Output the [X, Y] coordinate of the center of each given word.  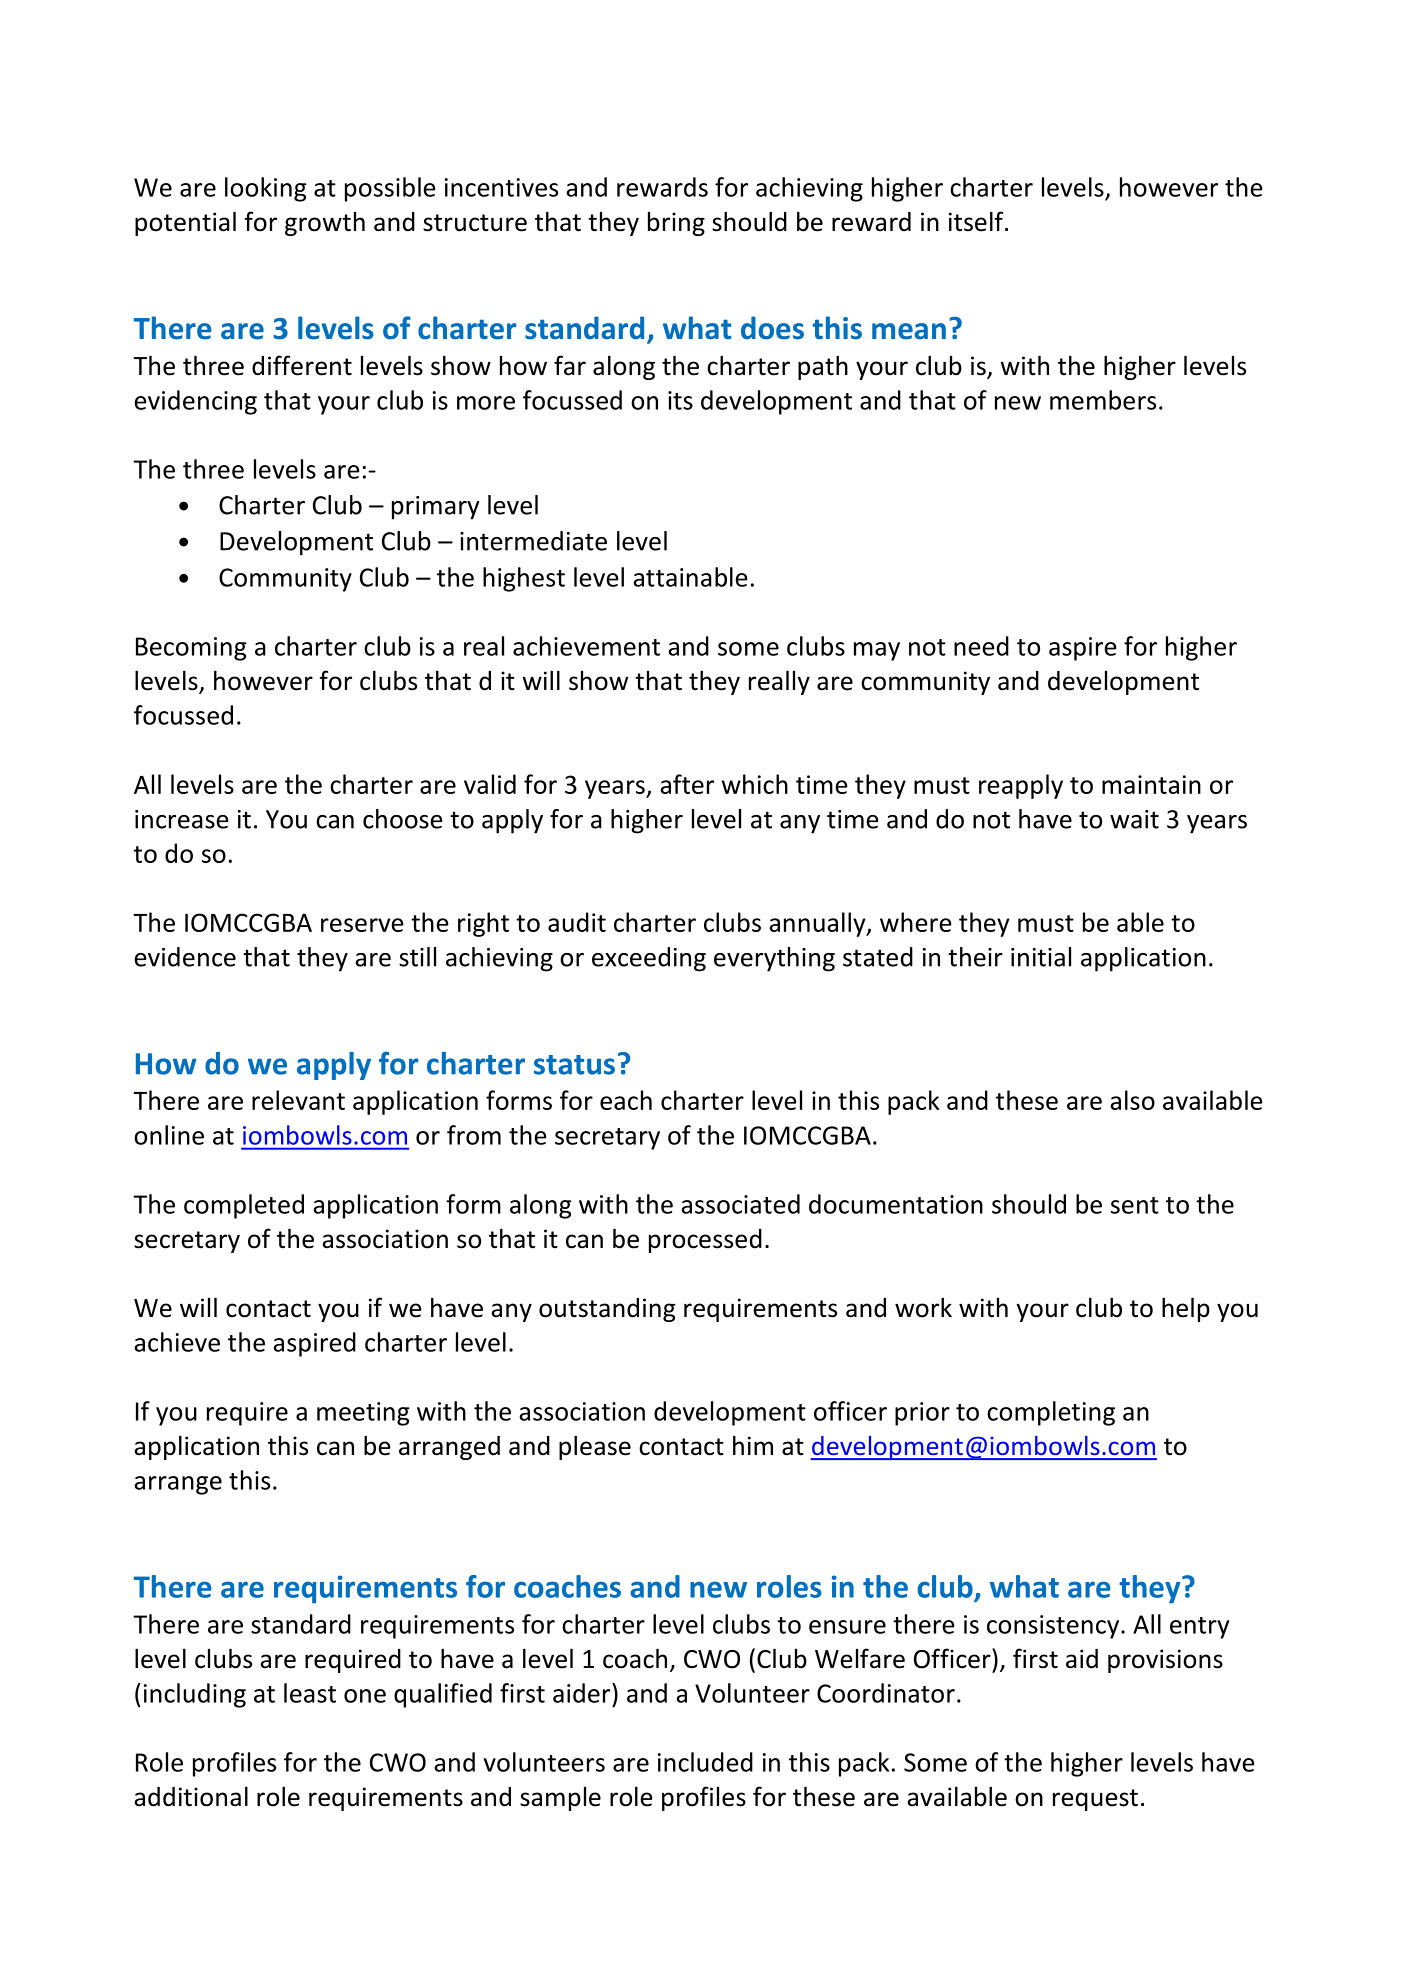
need [981, 646]
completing [1051, 1413]
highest [524, 579]
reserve [362, 925]
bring [676, 224]
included [705, 1762]
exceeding [649, 959]
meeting [363, 1414]
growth [325, 224]
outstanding [607, 1310]
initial [1041, 957]
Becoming [191, 649]
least [310, 1693]
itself [977, 221]
